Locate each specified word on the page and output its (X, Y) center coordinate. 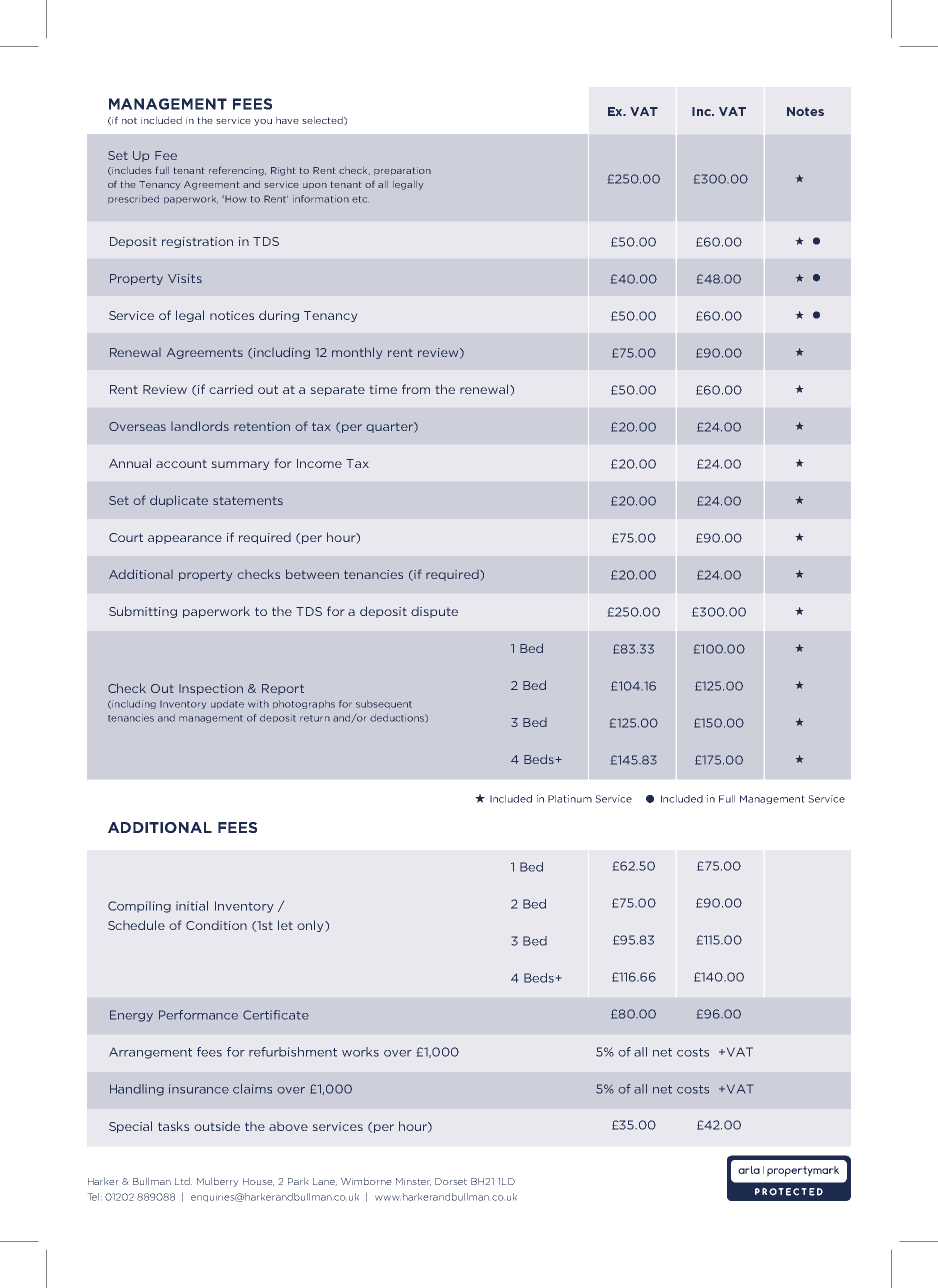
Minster (413, 1182)
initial (192, 906)
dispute (434, 612)
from (416, 389)
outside (217, 1126)
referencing (237, 171)
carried (231, 389)
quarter (390, 427)
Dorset (451, 1181)
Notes (805, 111)
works (360, 1052)
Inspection (211, 689)
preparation (402, 171)
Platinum (570, 799)
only (311, 926)
